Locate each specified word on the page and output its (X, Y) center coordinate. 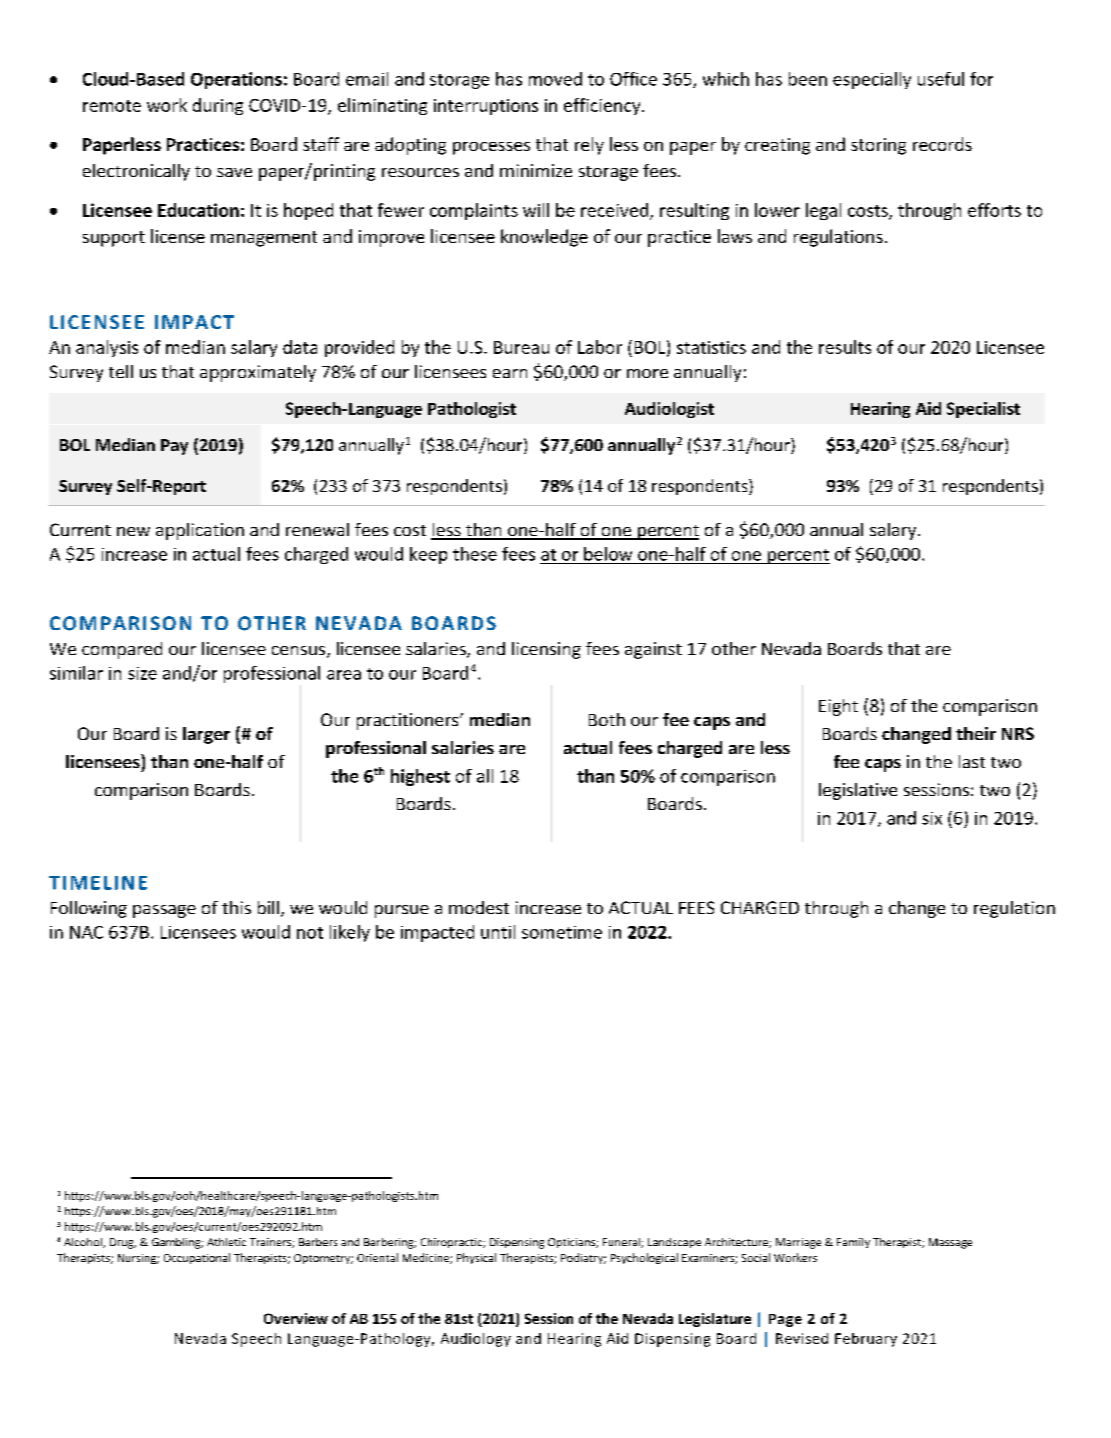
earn (510, 373)
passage (164, 911)
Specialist (983, 410)
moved (555, 79)
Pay (174, 447)
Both (607, 719)
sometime (562, 932)
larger (206, 735)
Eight (838, 707)
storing (878, 146)
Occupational (197, 1258)
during (218, 106)
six (932, 818)
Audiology (476, 1340)
